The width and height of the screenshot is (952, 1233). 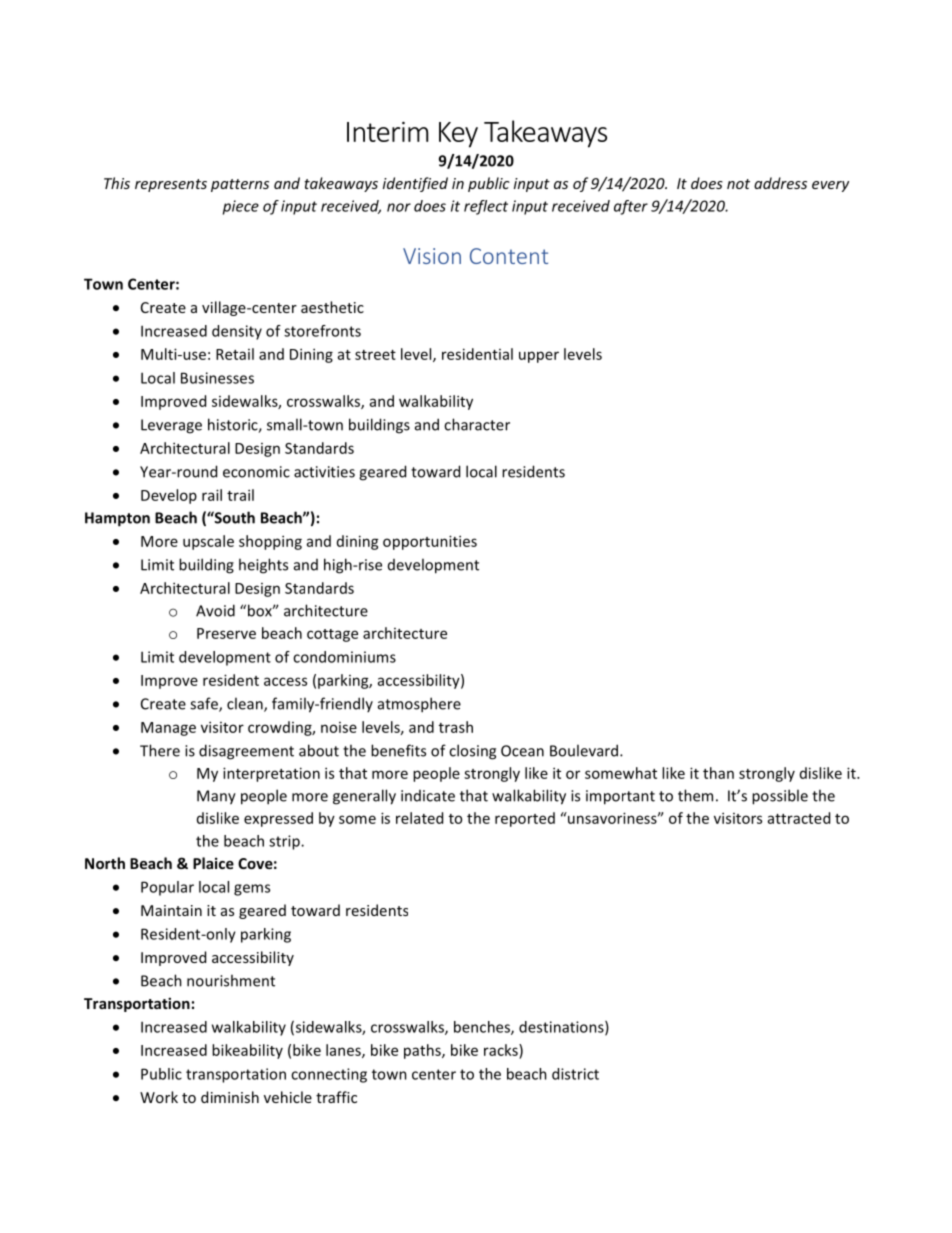 I want to click on Key, so click(x=458, y=135).
